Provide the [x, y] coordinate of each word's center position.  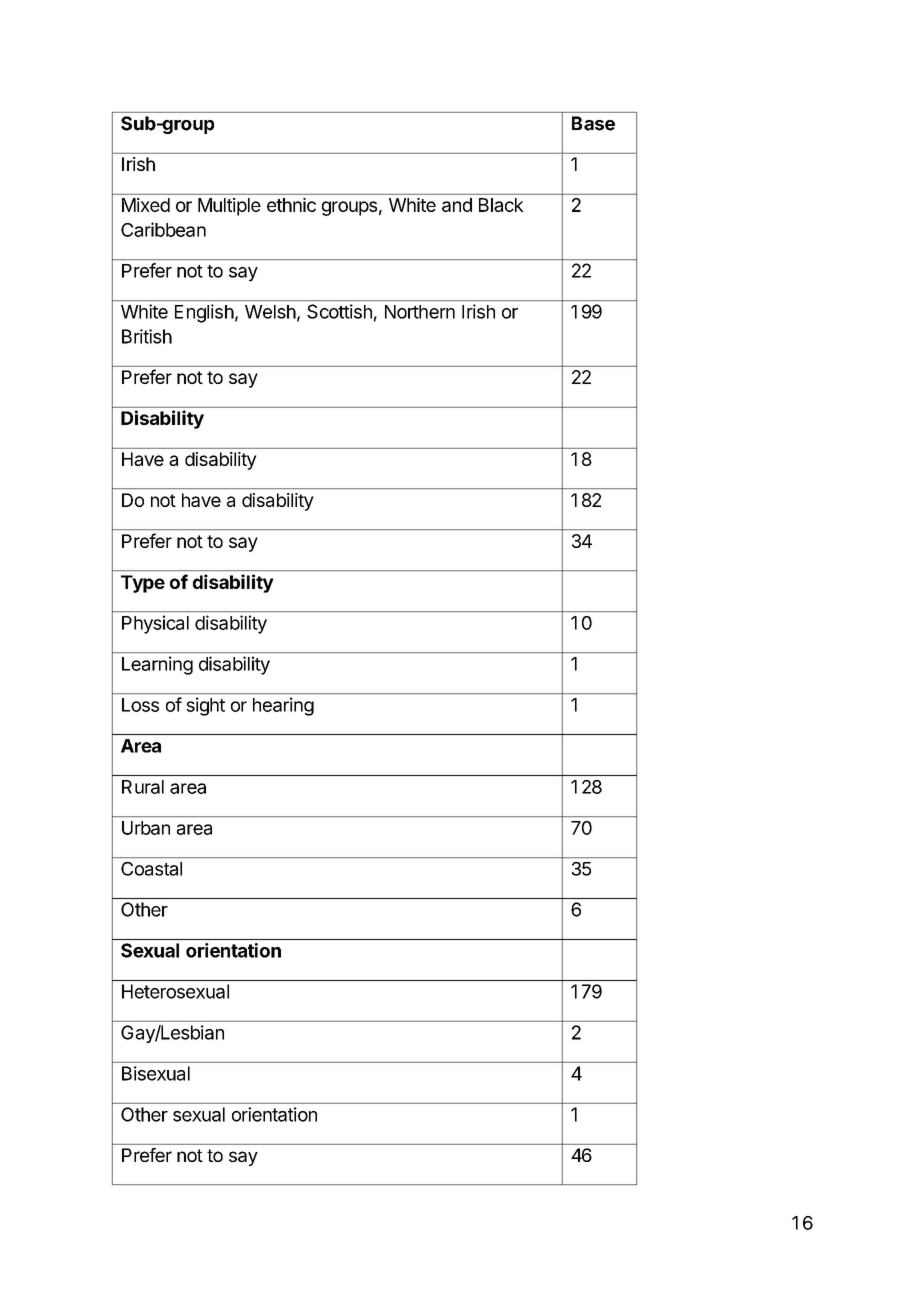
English [204, 313]
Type [143, 584]
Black [501, 205]
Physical [155, 624]
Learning [157, 665]
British [147, 336]
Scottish [339, 311]
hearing [283, 706]
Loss [140, 705]
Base [593, 123]
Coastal [151, 869]
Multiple [229, 207]
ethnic [291, 205]
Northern [420, 312]
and [457, 205]
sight [205, 706]
